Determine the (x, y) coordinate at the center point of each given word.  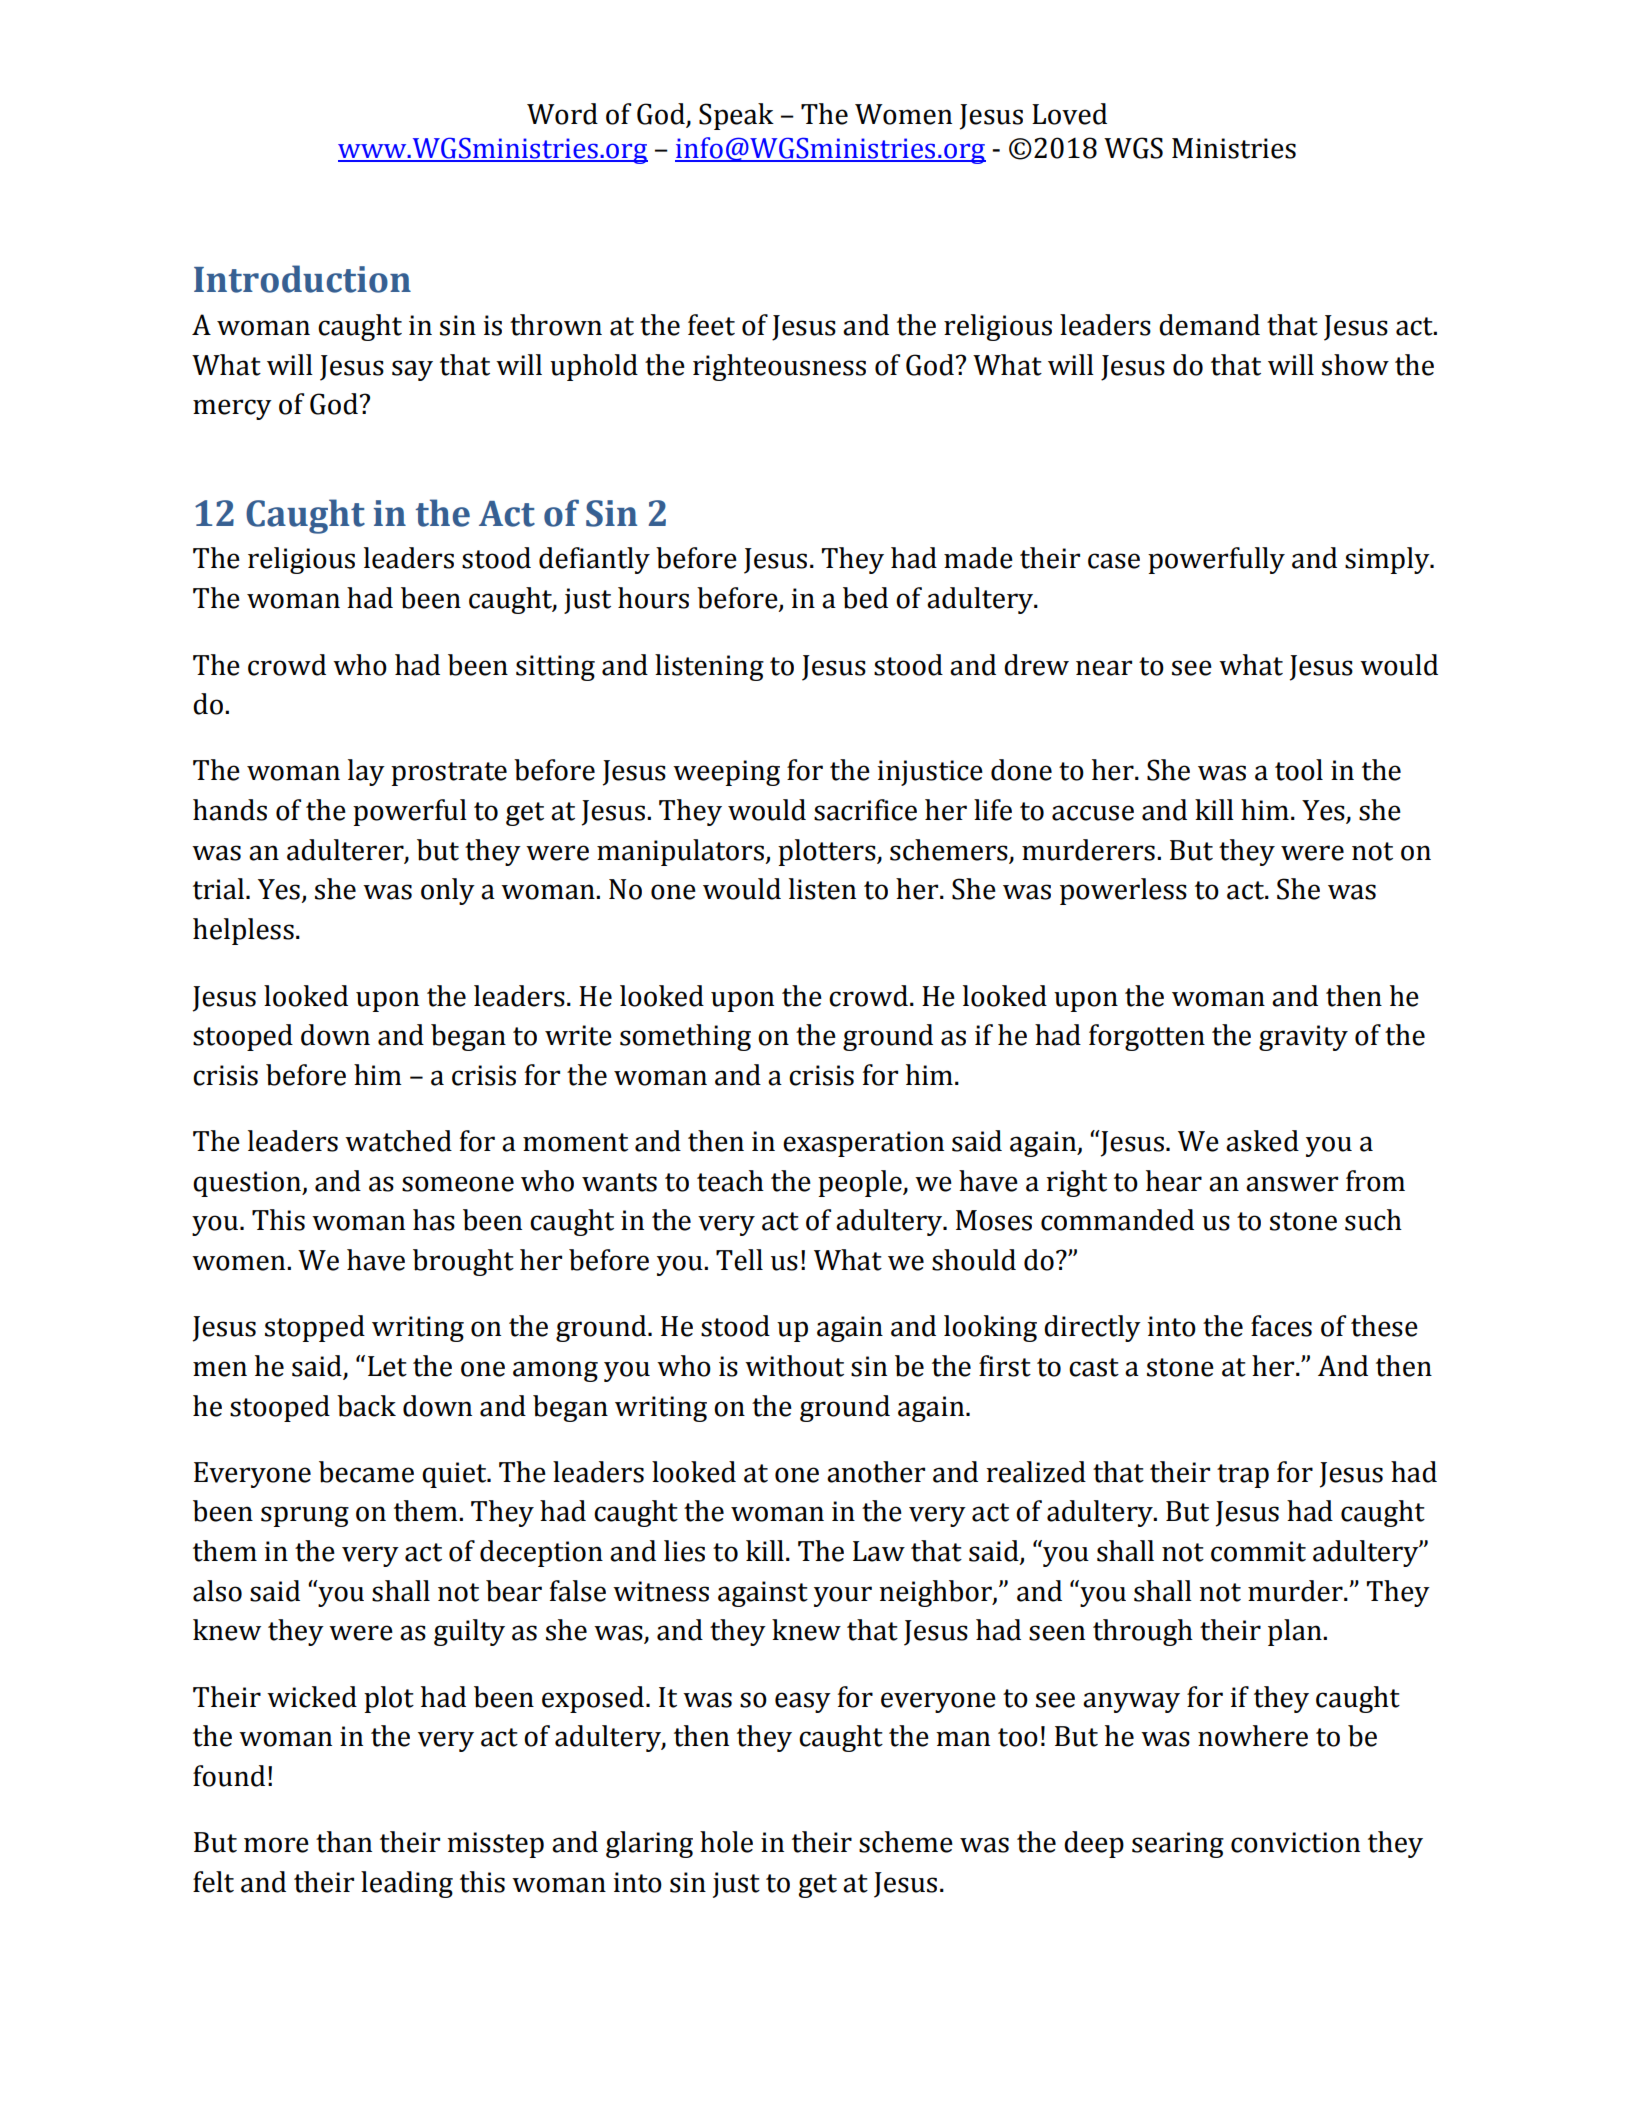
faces (1281, 1326)
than (344, 1842)
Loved (1069, 114)
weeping (726, 773)
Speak (736, 116)
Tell (739, 1260)
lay (366, 772)
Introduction (302, 279)
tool (1299, 770)
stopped (315, 1328)
